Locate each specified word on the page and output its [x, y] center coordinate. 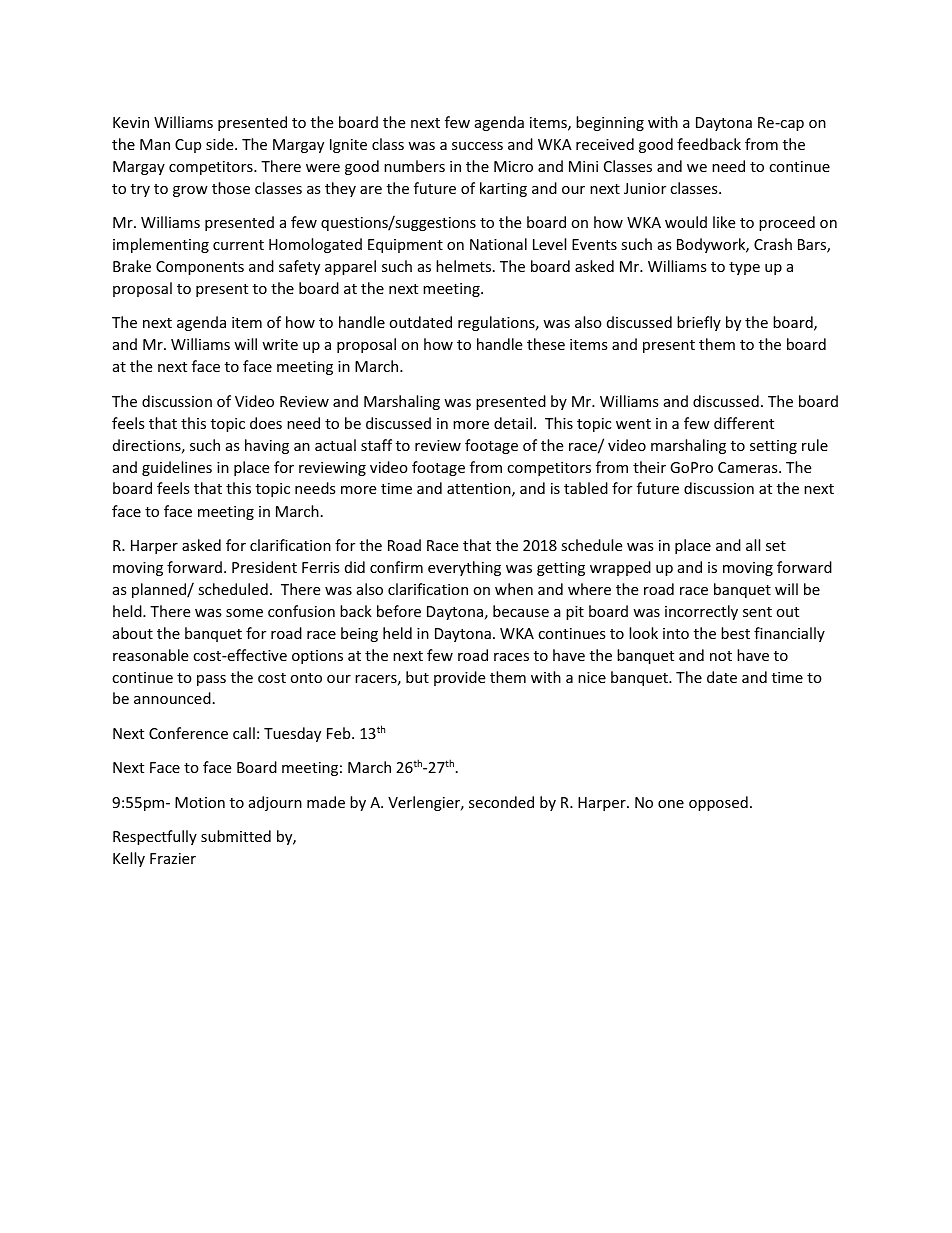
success [477, 146]
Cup [188, 146]
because [521, 611]
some [244, 613]
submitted [236, 836]
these [546, 344]
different [744, 423]
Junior [645, 188]
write [280, 344]
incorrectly [701, 612]
